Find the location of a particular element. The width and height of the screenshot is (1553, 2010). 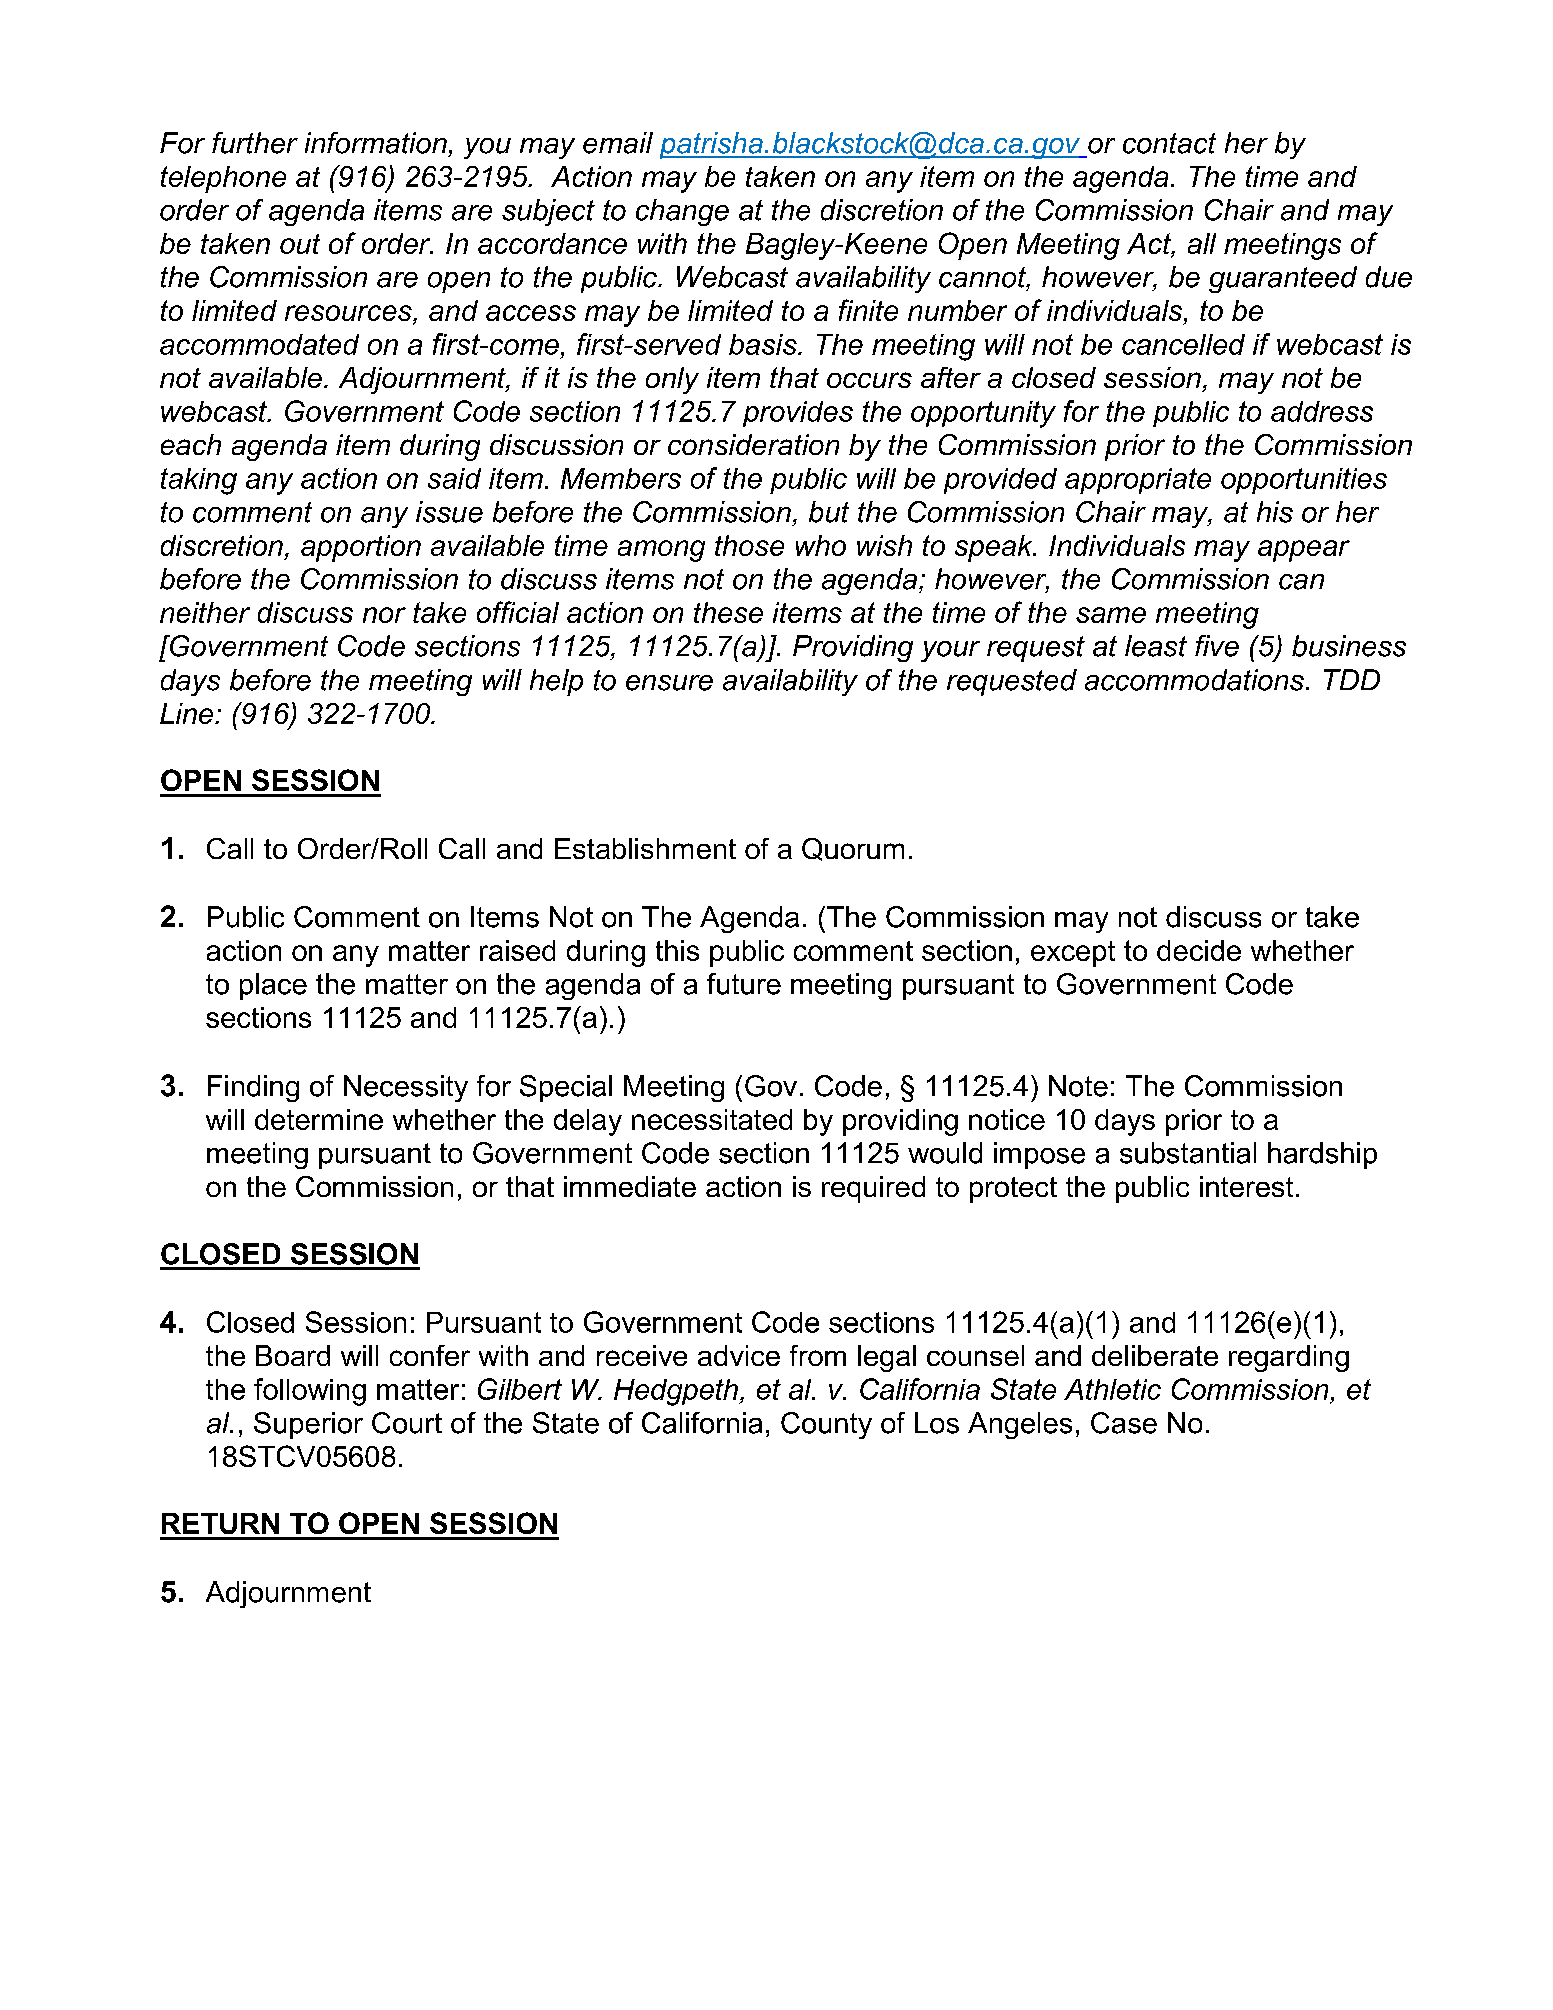

change is located at coordinates (682, 212).
